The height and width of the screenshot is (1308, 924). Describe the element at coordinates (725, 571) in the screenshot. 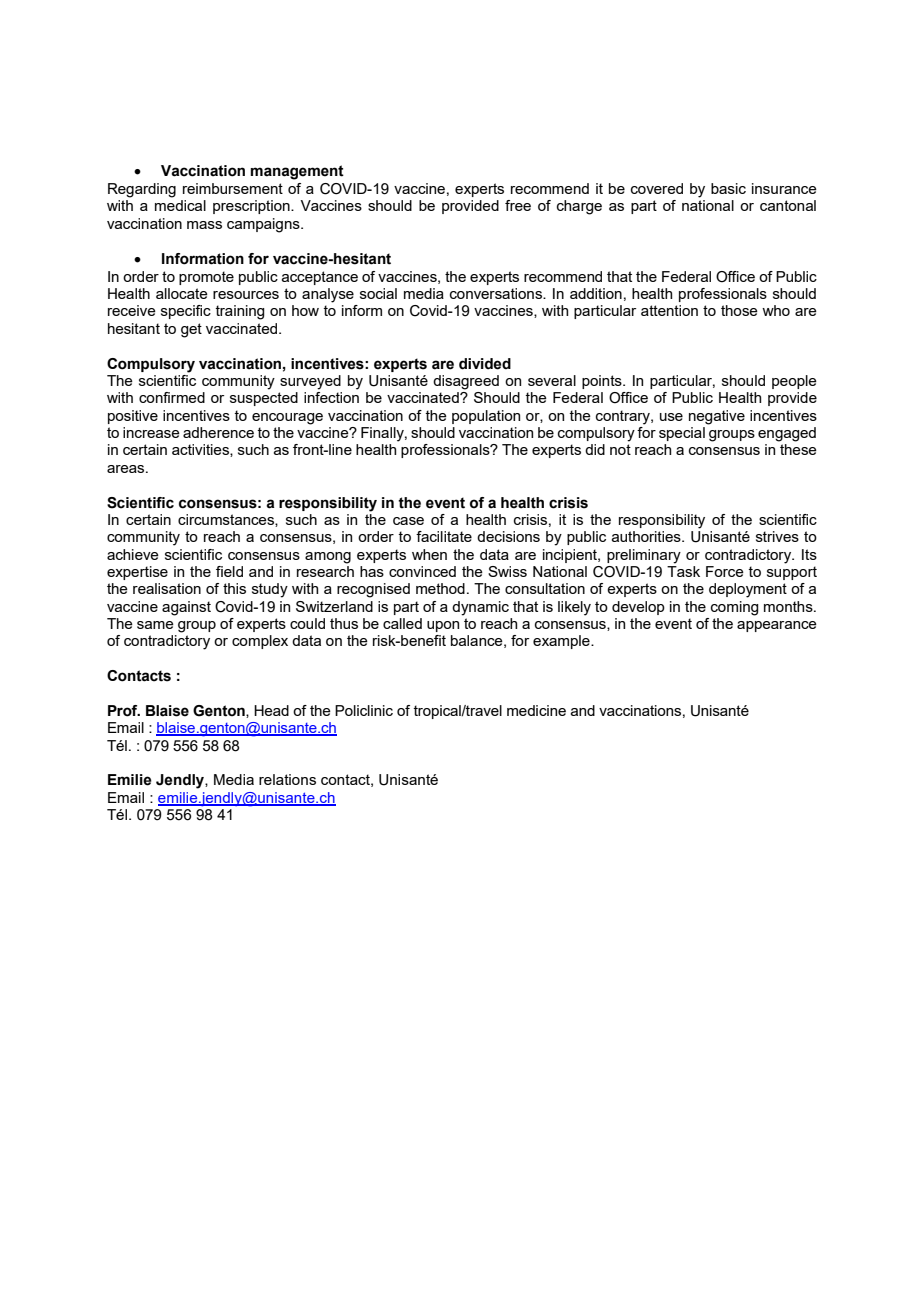

I see `Force` at that location.
